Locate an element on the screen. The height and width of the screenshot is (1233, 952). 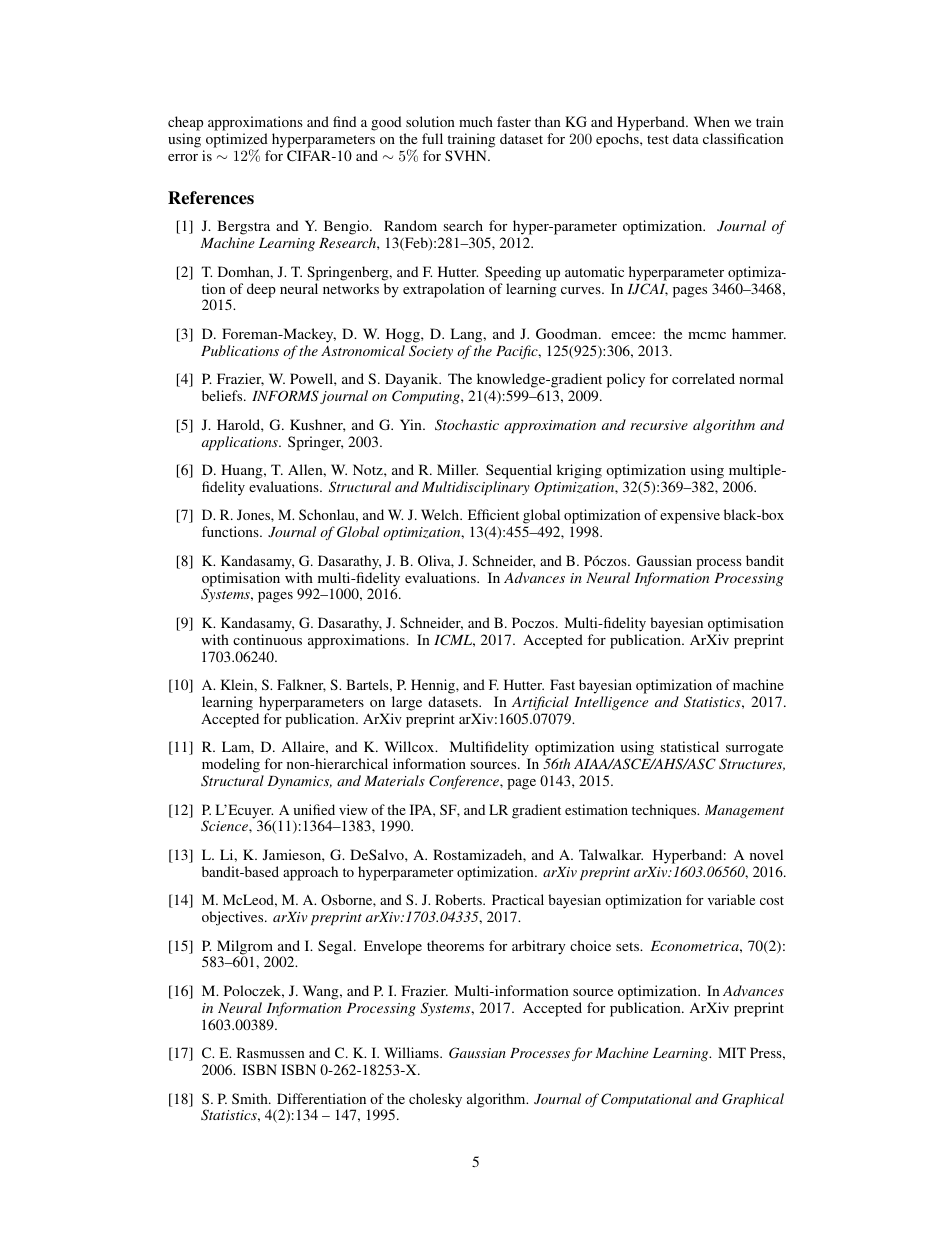
statistical is located at coordinates (690, 746).
